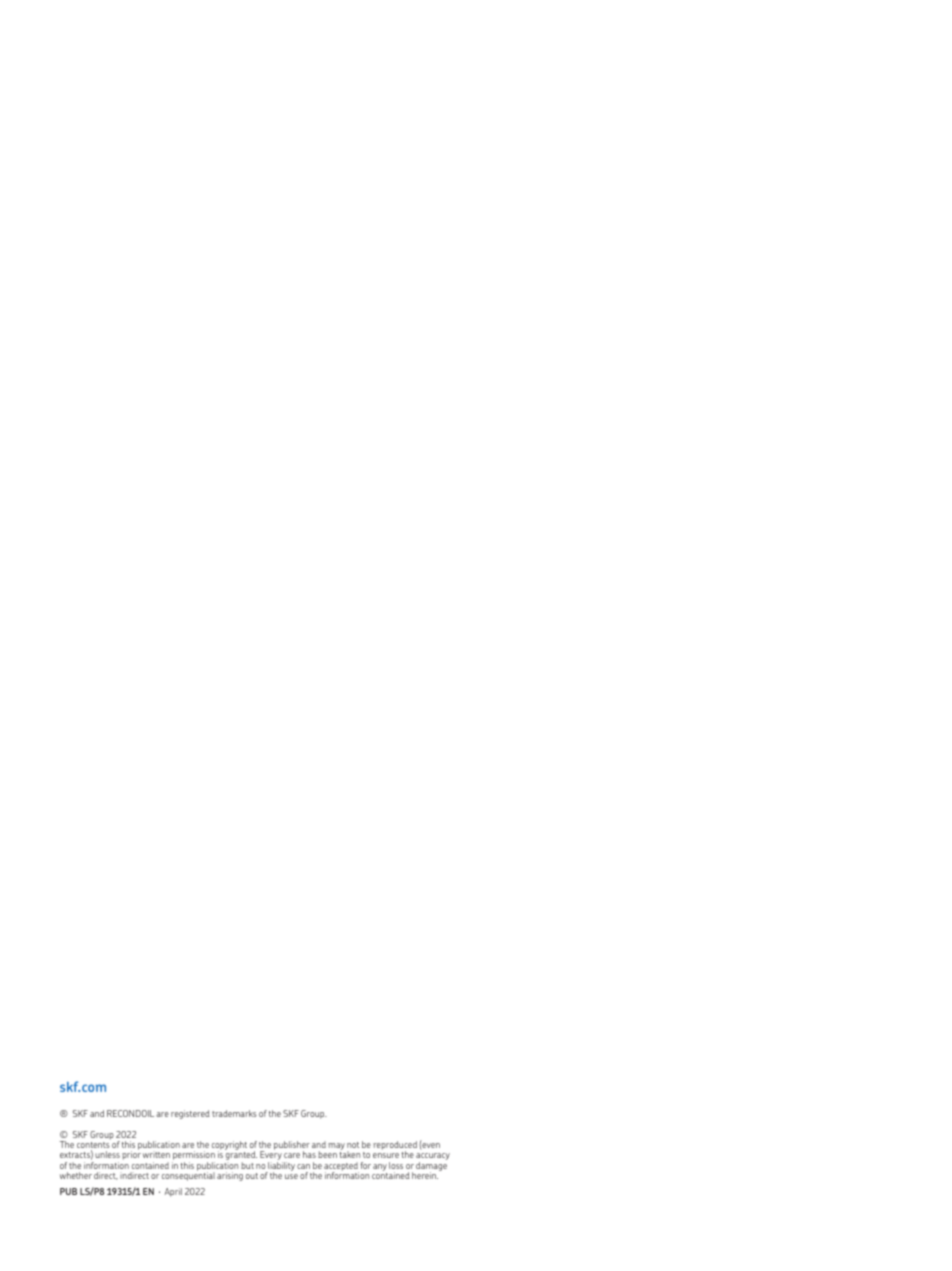 The height and width of the document is (1271, 952). Describe the element at coordinates (156, 1155) in the document. I see `written` at that location.
